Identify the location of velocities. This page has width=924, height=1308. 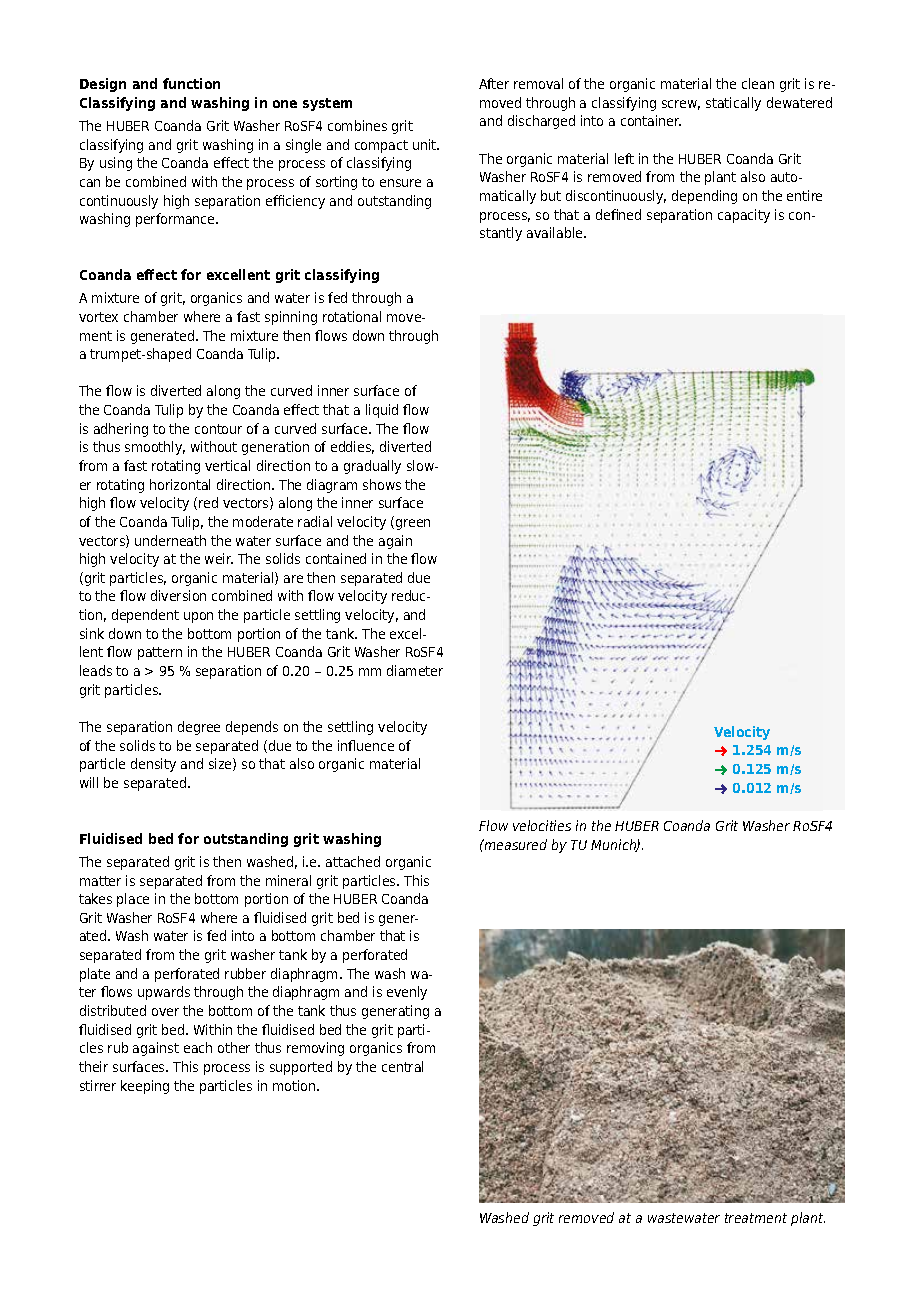
(542, 825).
